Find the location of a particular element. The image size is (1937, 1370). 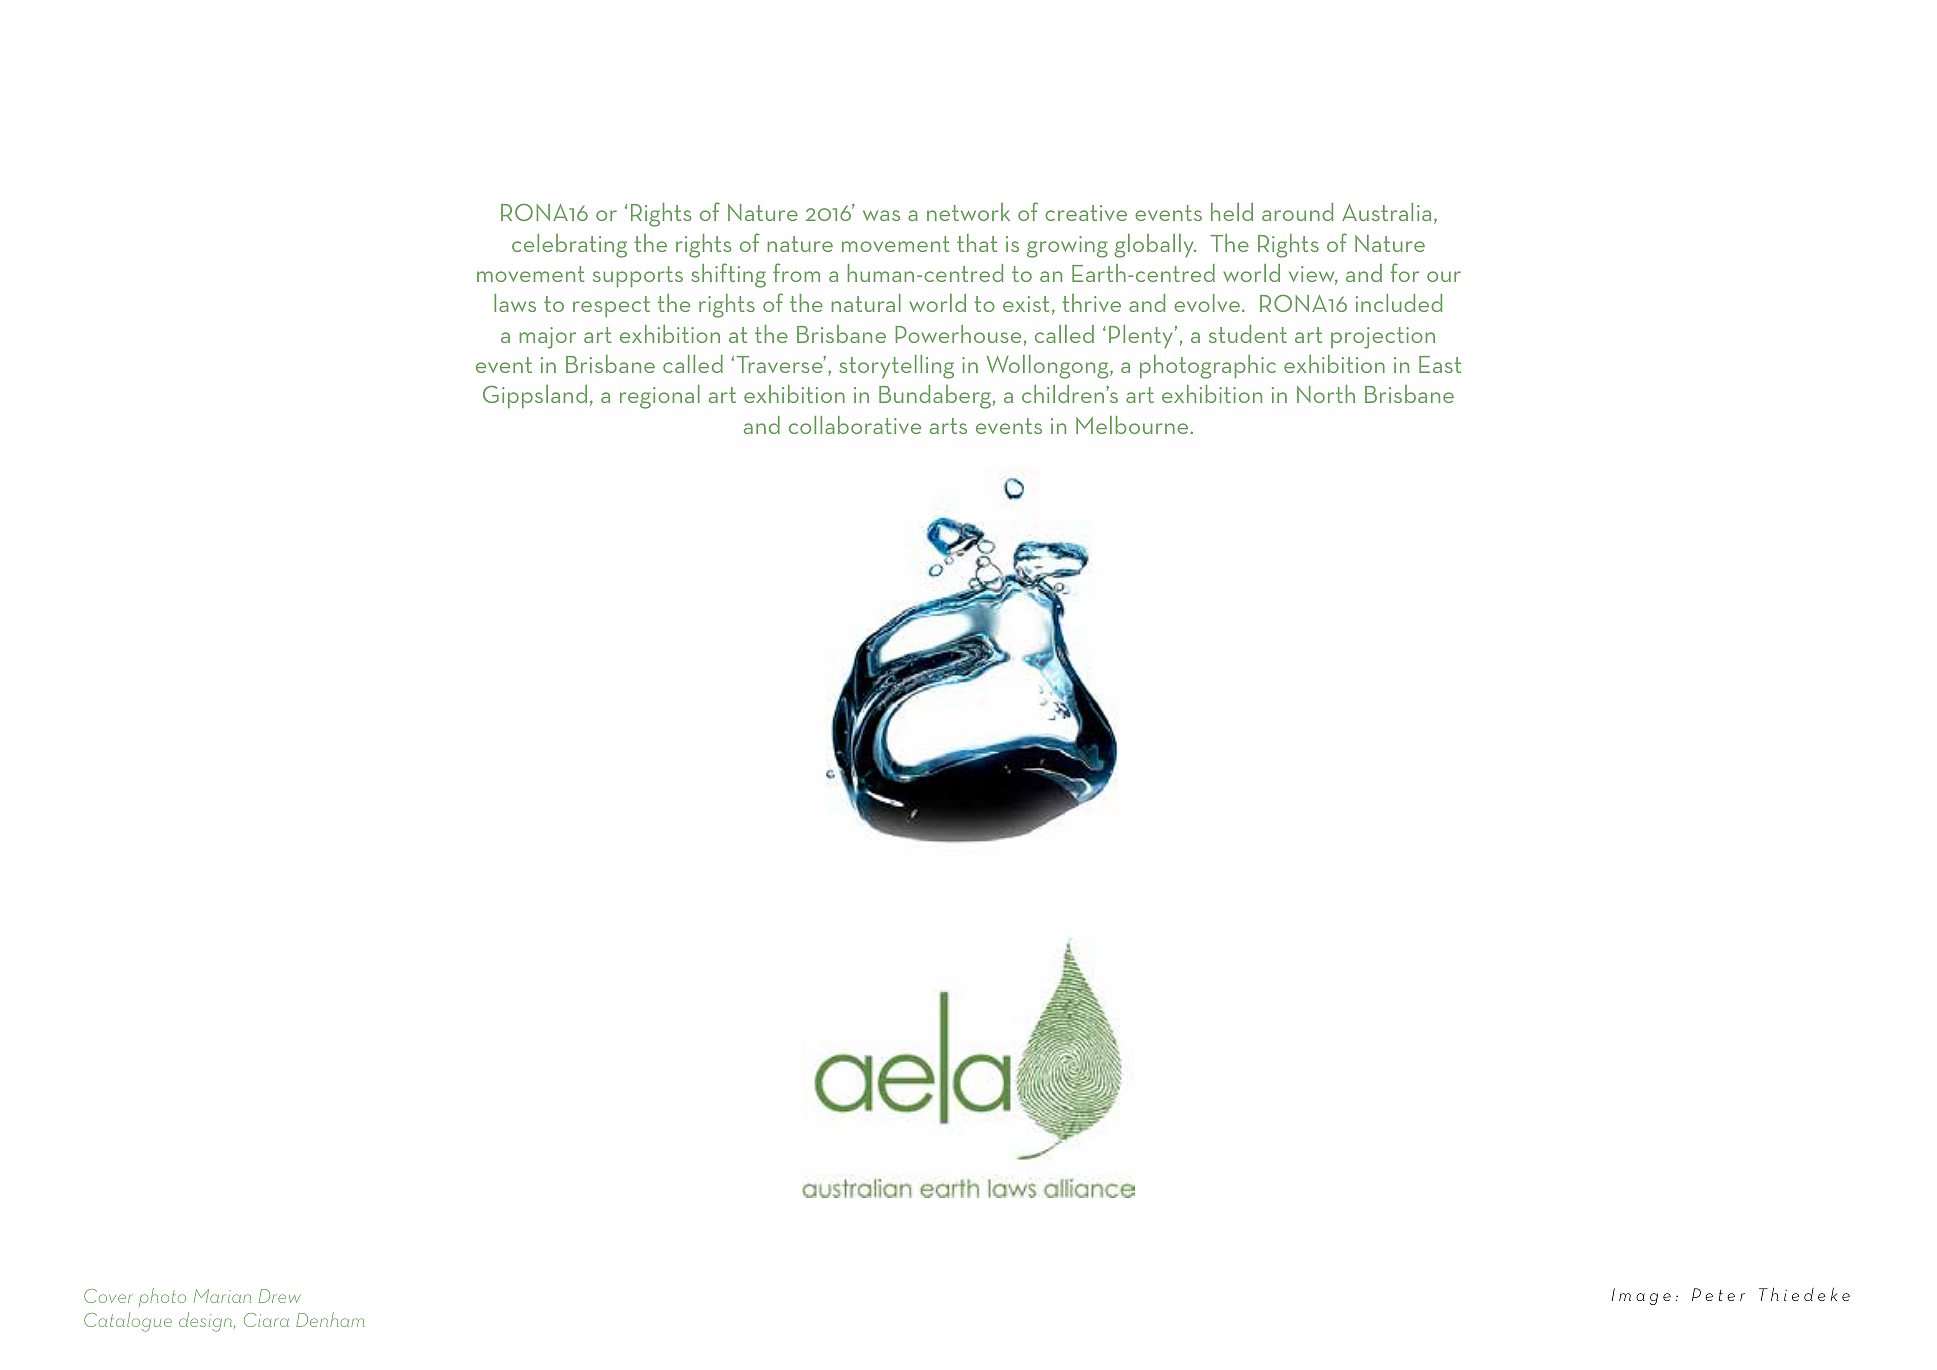

celebrating is located at coordinates (569, 246).
